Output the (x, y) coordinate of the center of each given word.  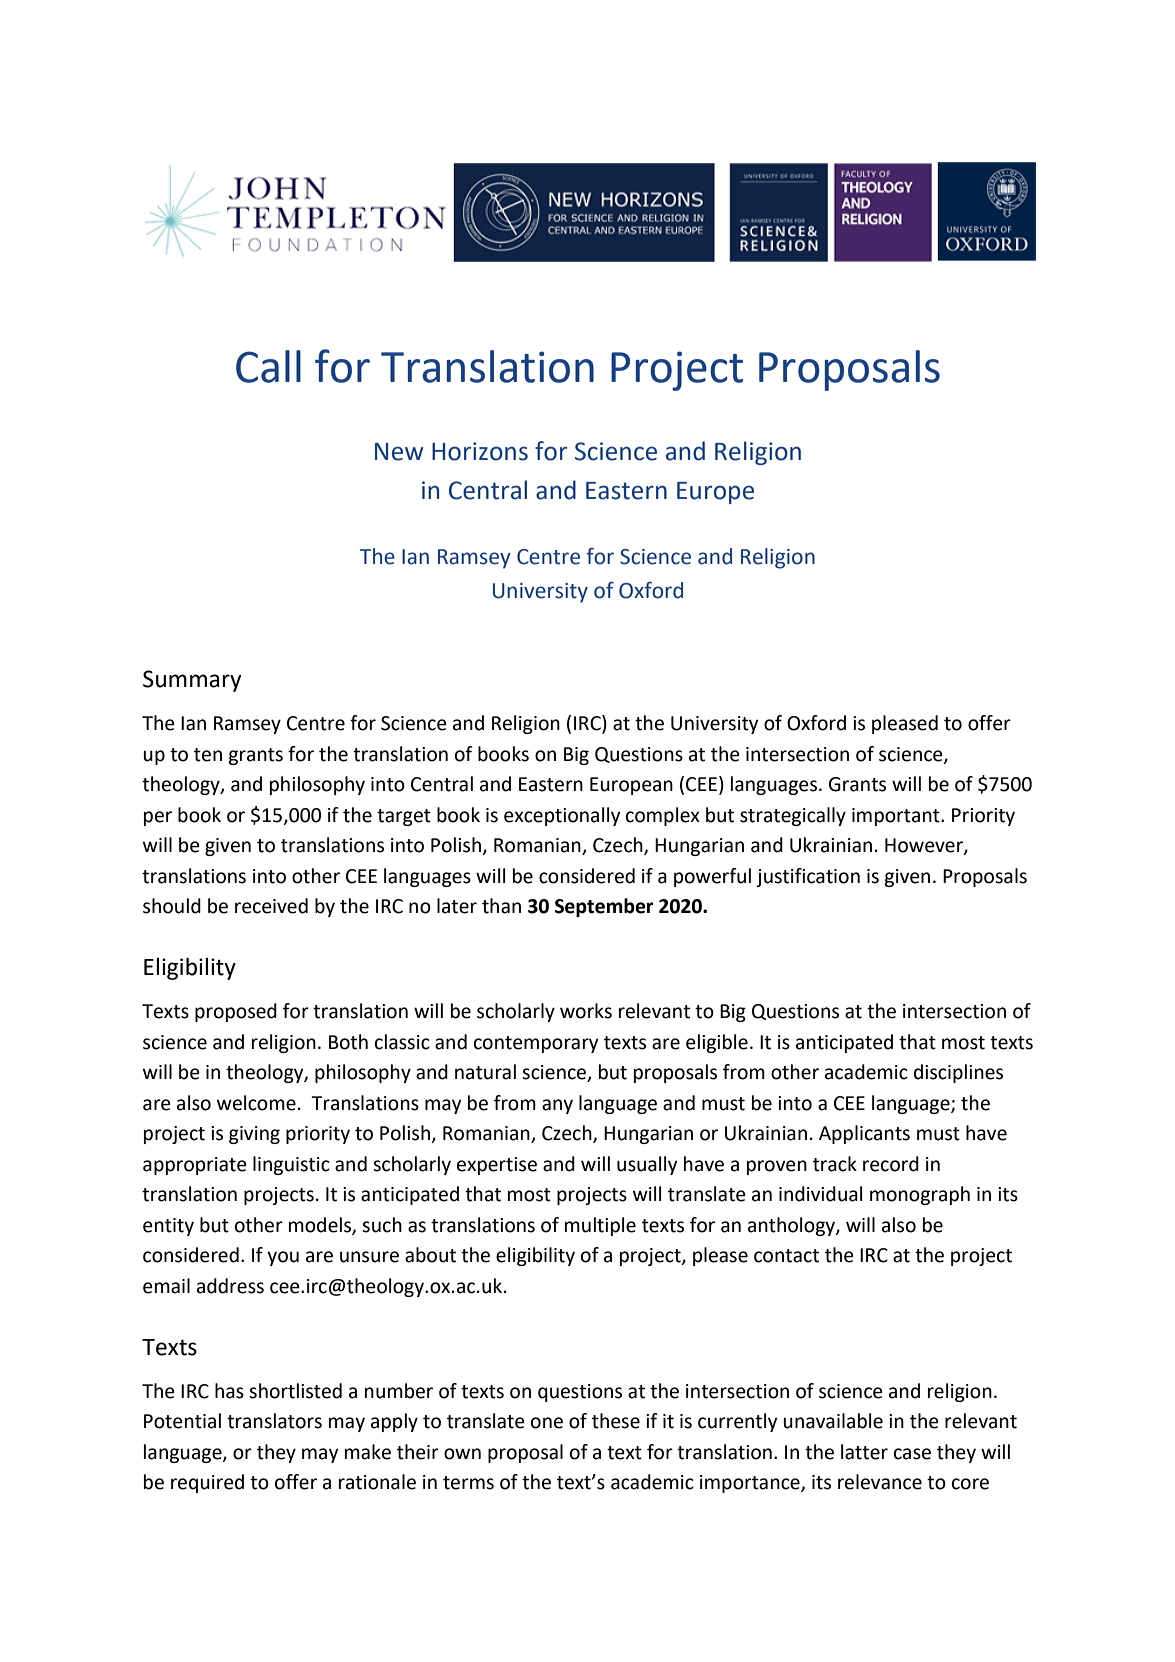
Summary (192, 681)
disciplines (958, 1073)
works (586, 1011)
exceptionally (562, 816)
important (897, 817)
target (404, 817)
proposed (236, 1012)
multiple (600, 1226)
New (399, 452)
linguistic (291, 1165)
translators (274, 1421)
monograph (920, 1195)
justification (808, 877)
